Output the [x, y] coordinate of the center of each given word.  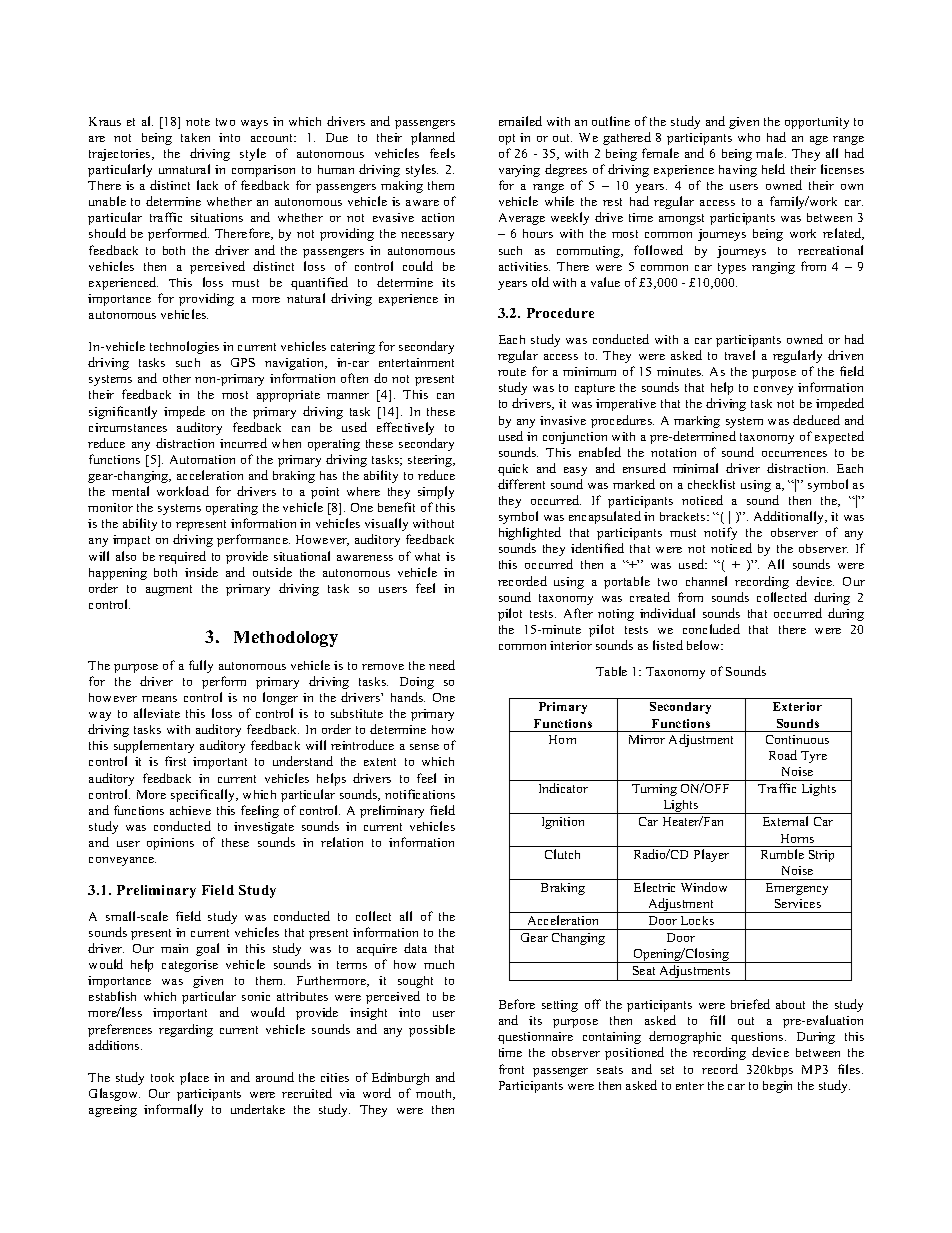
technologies [184, 347]
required [182, 557]
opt [507, 139]
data [415, 948]
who [749, 137]
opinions [170, 844]
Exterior [797, 706]
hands [408, 697]
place [194, 1078]
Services [798, 903]
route [512, 372]
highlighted [530, 533]
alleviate [157, 713]
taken [195, 137]
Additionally [790, 517]
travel [740, 355]
